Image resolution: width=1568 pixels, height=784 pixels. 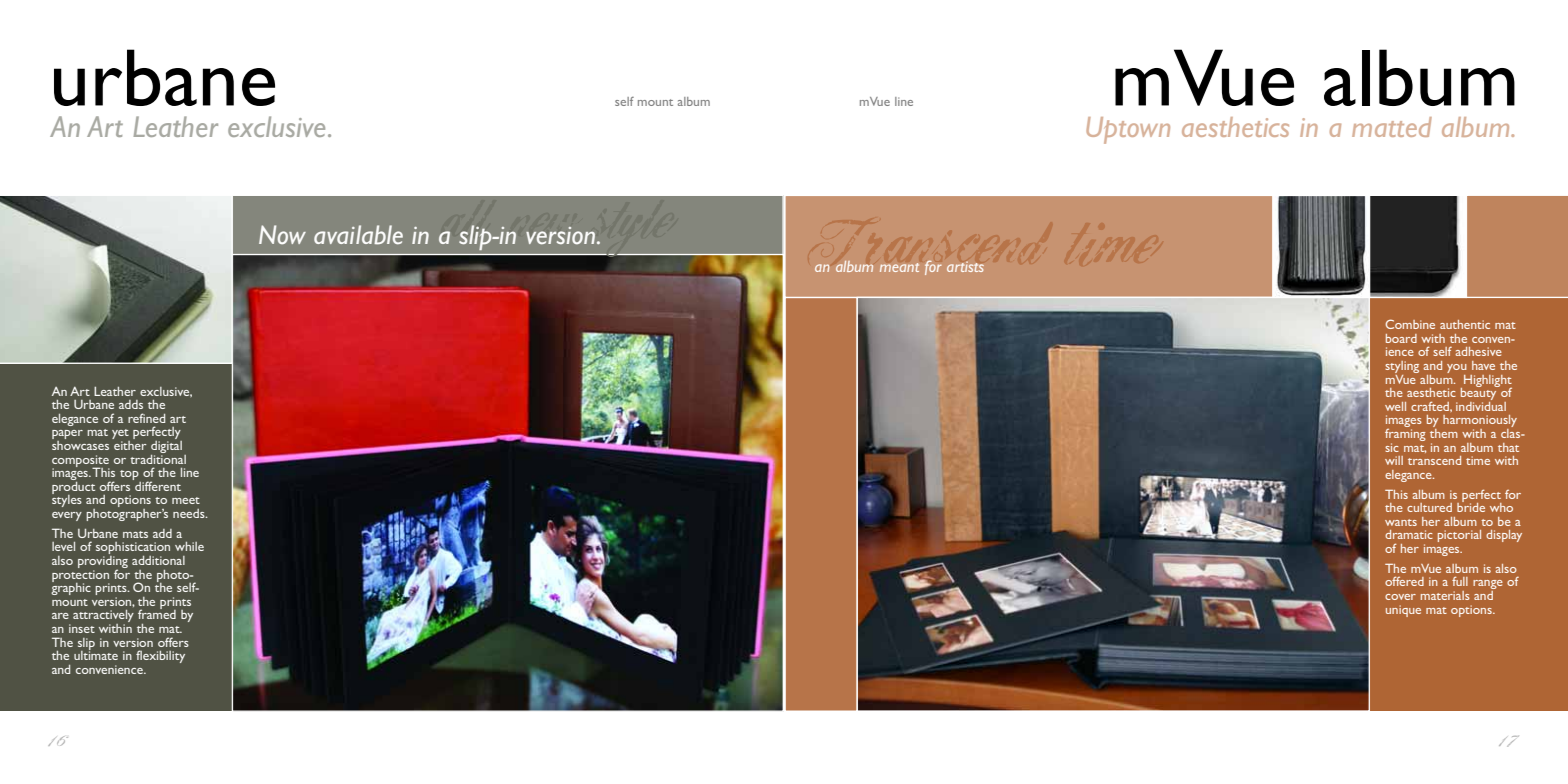 What do you see at coordinates (358, 235) in the screenshot?
I see `available` at bounding box center [358, 235].
